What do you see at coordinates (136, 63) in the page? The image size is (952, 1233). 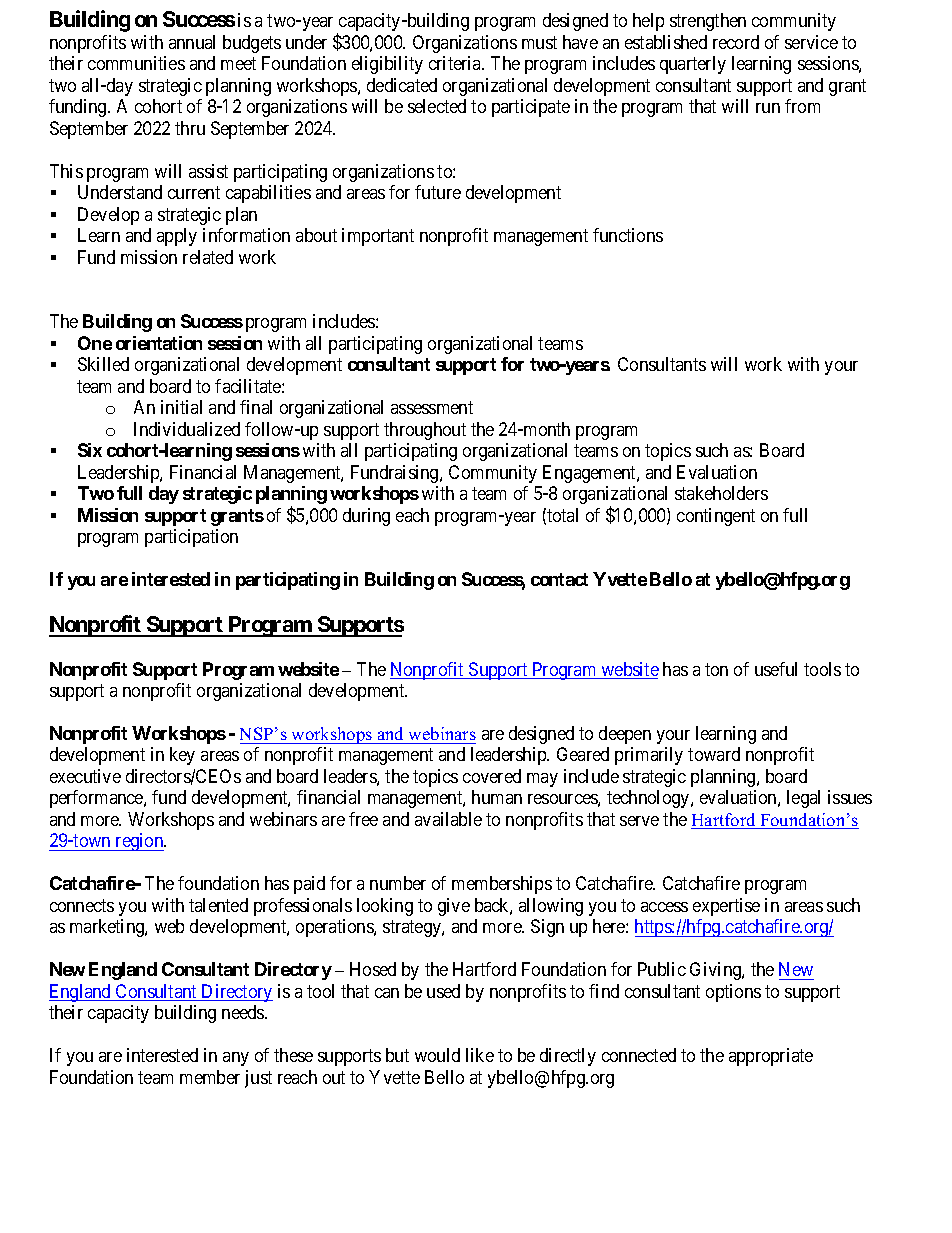 I see `communities` at bounding box center [136, 63].
